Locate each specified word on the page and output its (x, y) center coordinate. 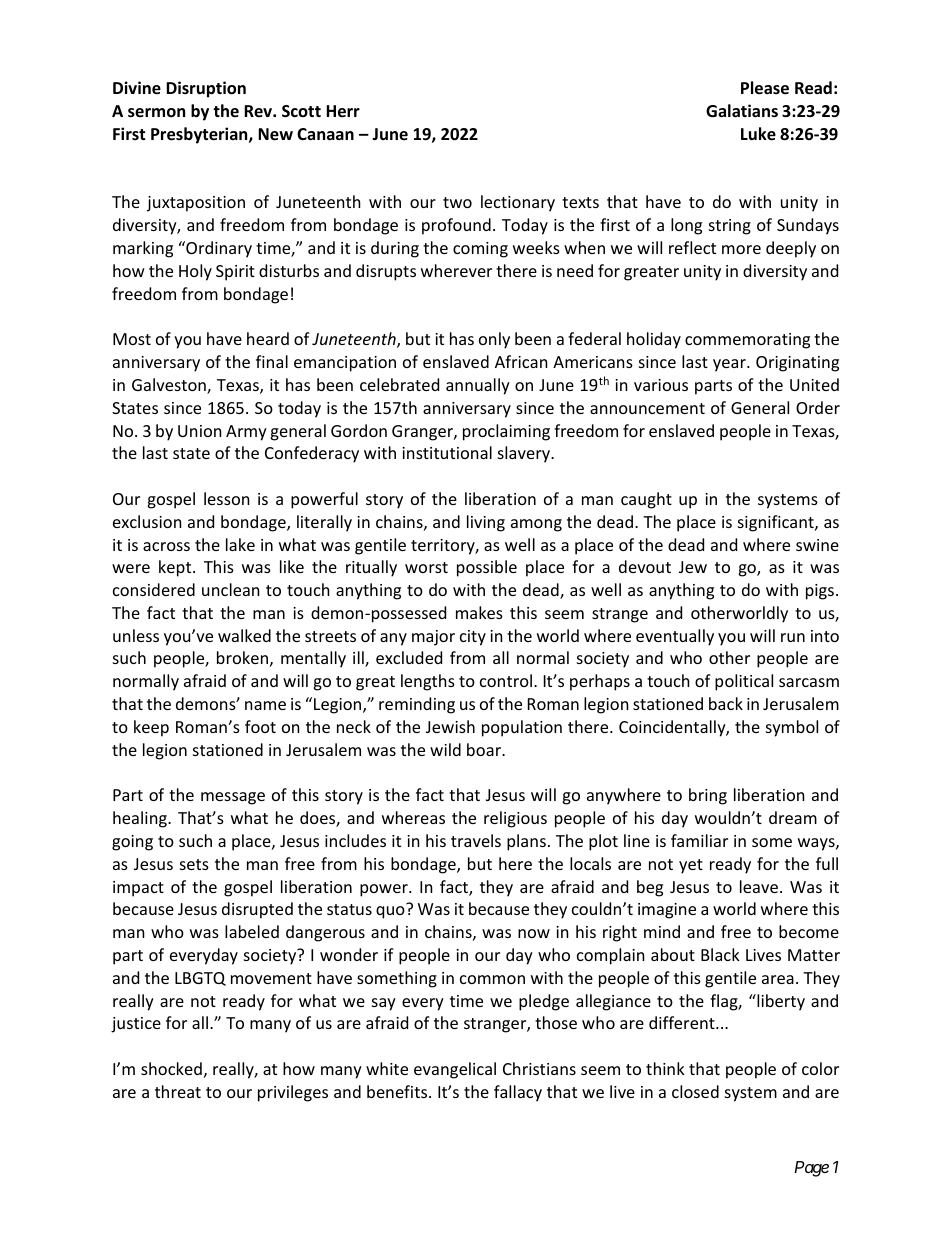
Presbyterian (200, 135)
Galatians (742, 110)
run (793, 637)
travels (476, 840)
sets (194, 864)
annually (478, 386)
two (457, 202)
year (730, 365)
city (473, 638)
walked (244, 635)
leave (759, 886)
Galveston (170, 386)
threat (178, 1091)
